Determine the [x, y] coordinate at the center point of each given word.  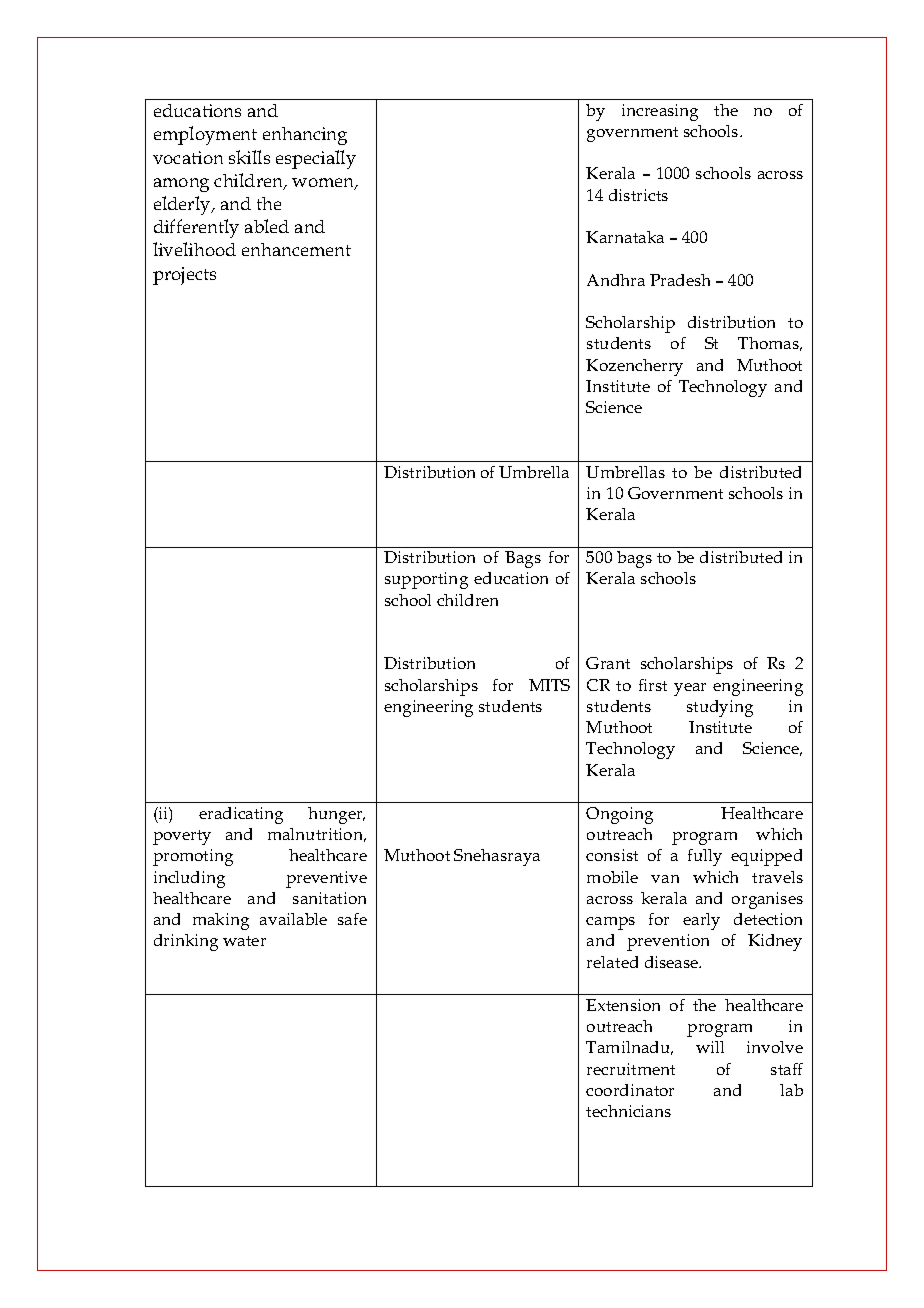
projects [184, 276]
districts [638, 195]
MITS [549, 685]
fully [705, 857]
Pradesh [680, 280]
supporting [426, 580]
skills [249, 157]
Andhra [616, 280]
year [690, 689]
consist [612, 855]
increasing [660, 112]
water [244, 941]
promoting [193, 857]
